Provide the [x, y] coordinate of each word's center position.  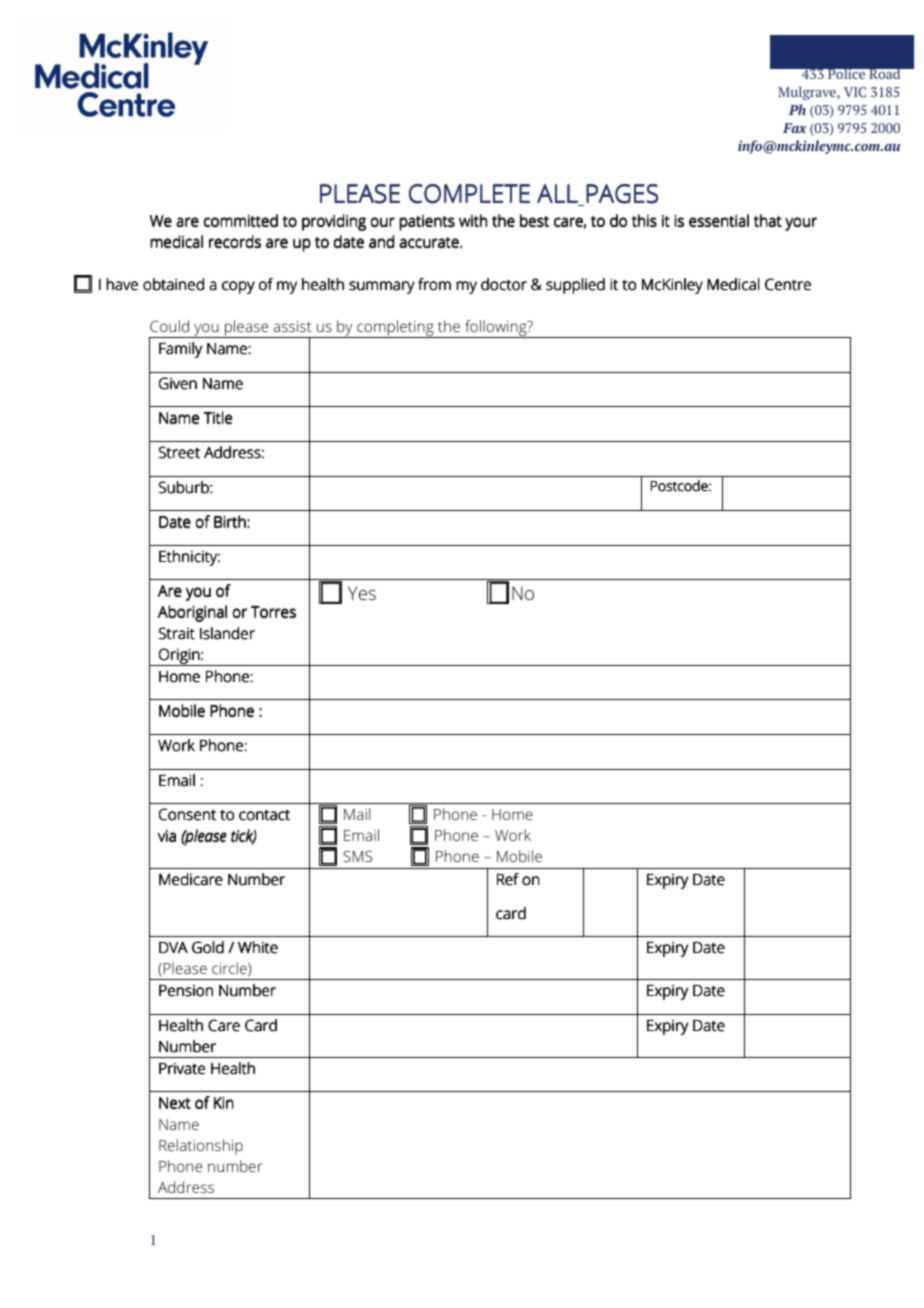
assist [293, 326]
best [534, 221]
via [167, 836]
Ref [508, 879]
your [801, 224]
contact [264, 815]
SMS [357, 856]
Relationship [201, 1147]
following [496, 329]
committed [241, 221]
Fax [794, 128]
